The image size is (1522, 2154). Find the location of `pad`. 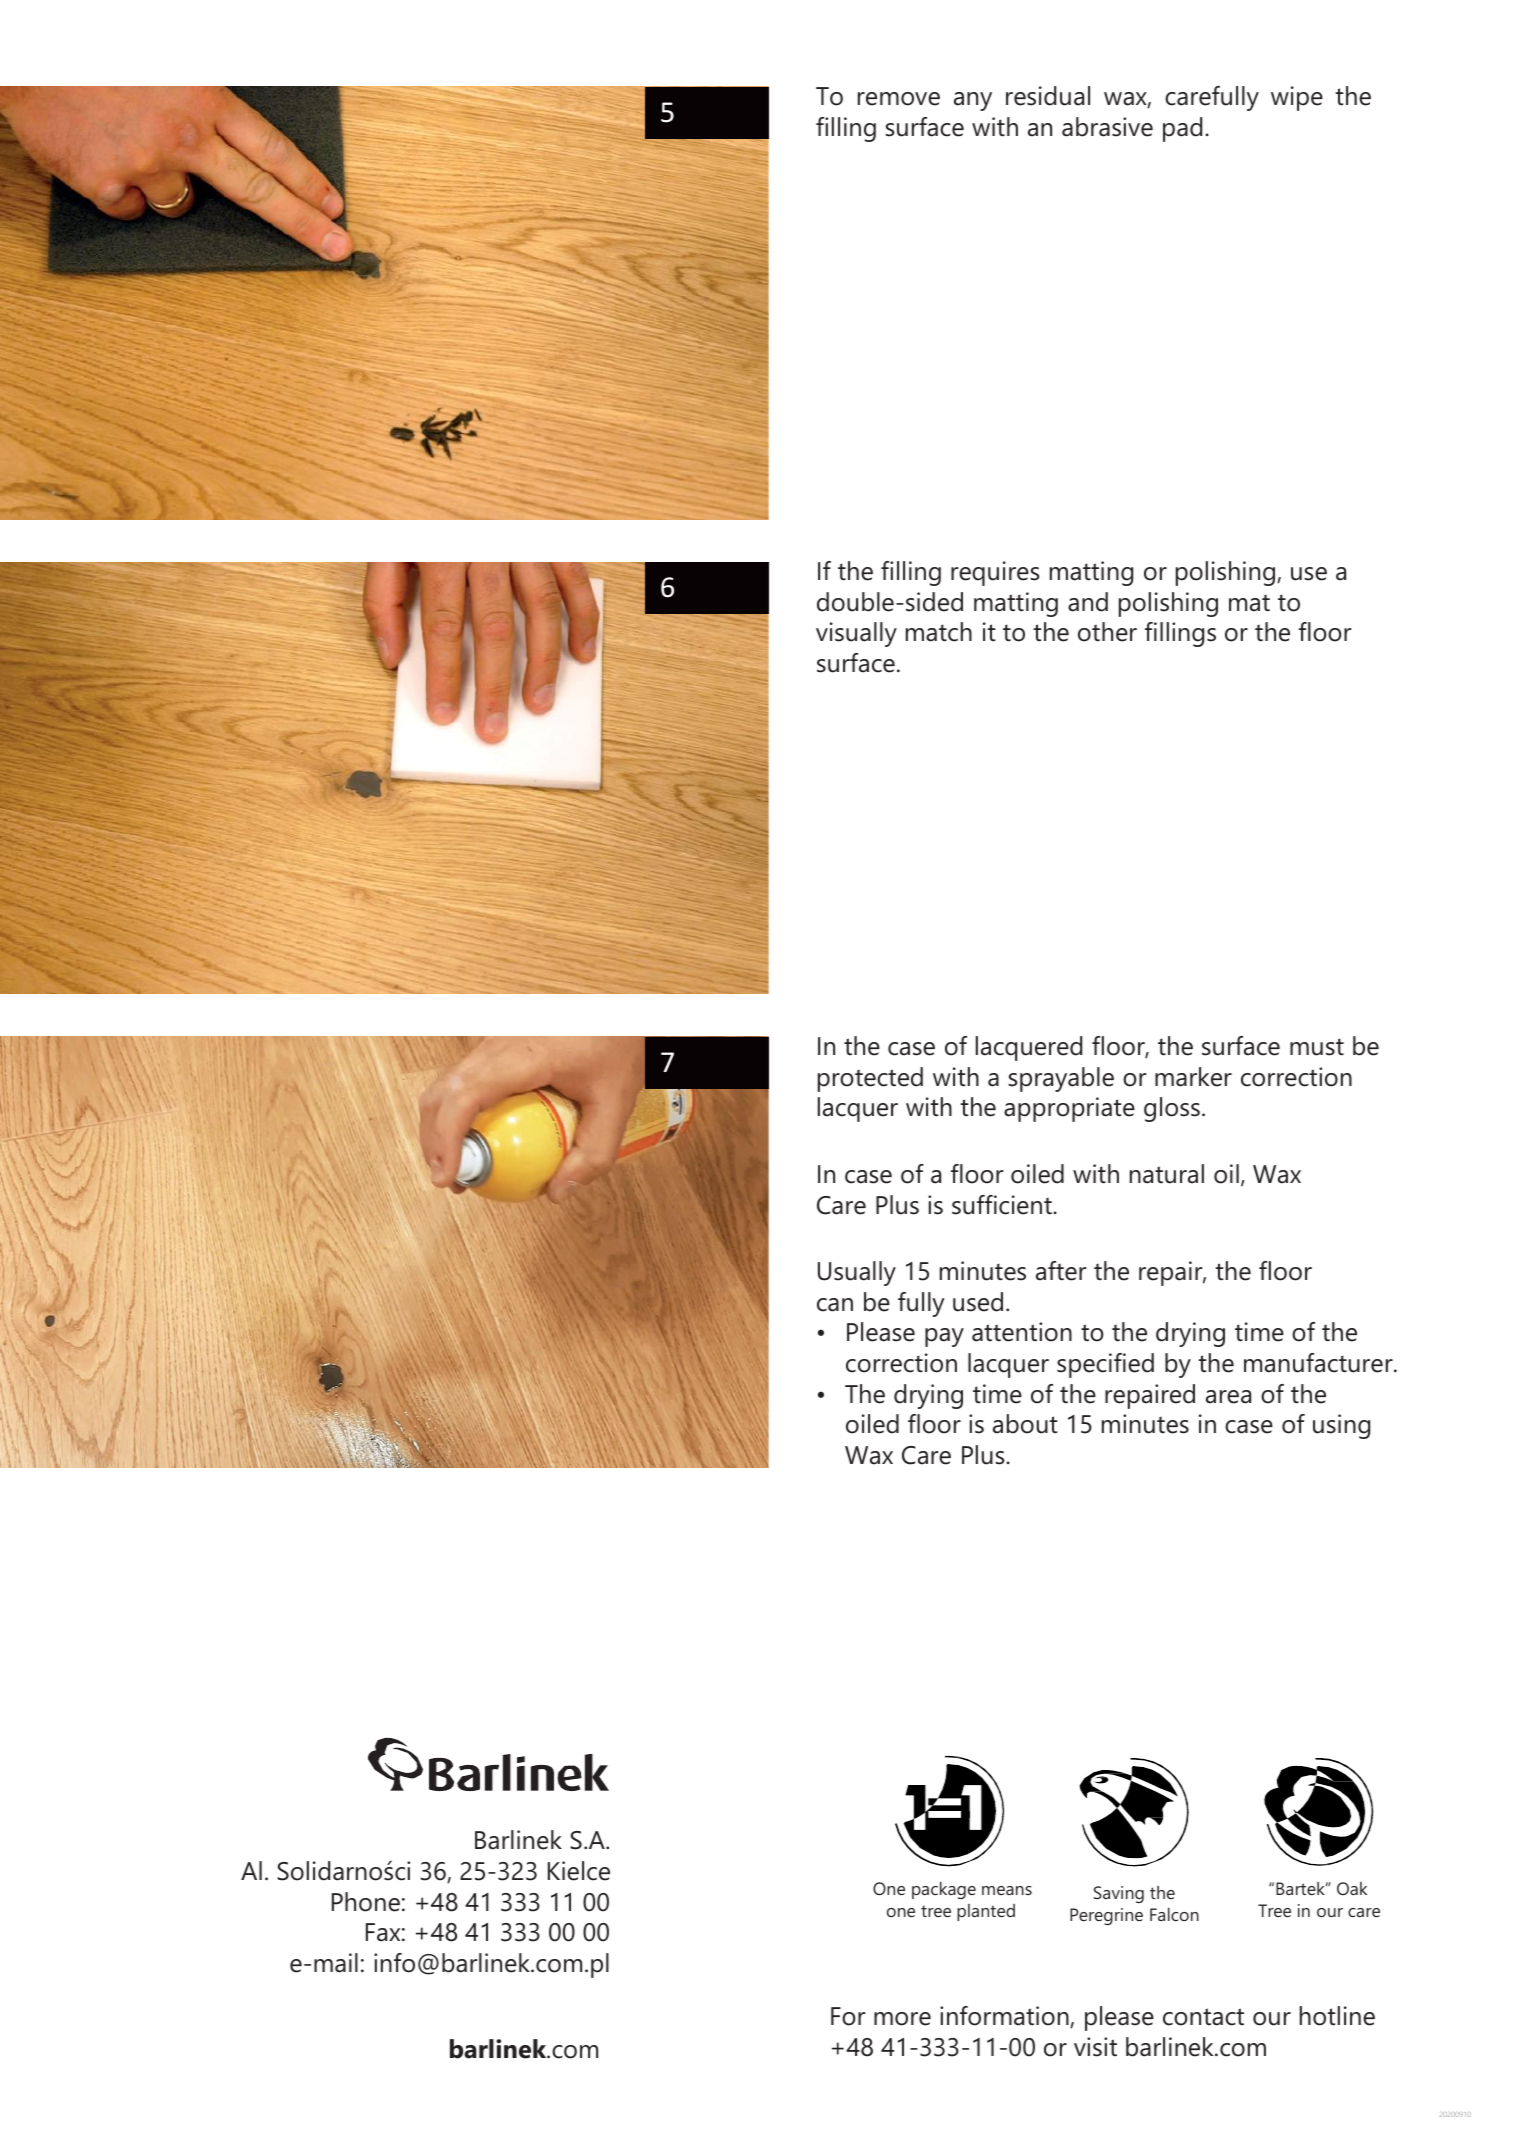

pad is located at coordinates (1182, 129).
